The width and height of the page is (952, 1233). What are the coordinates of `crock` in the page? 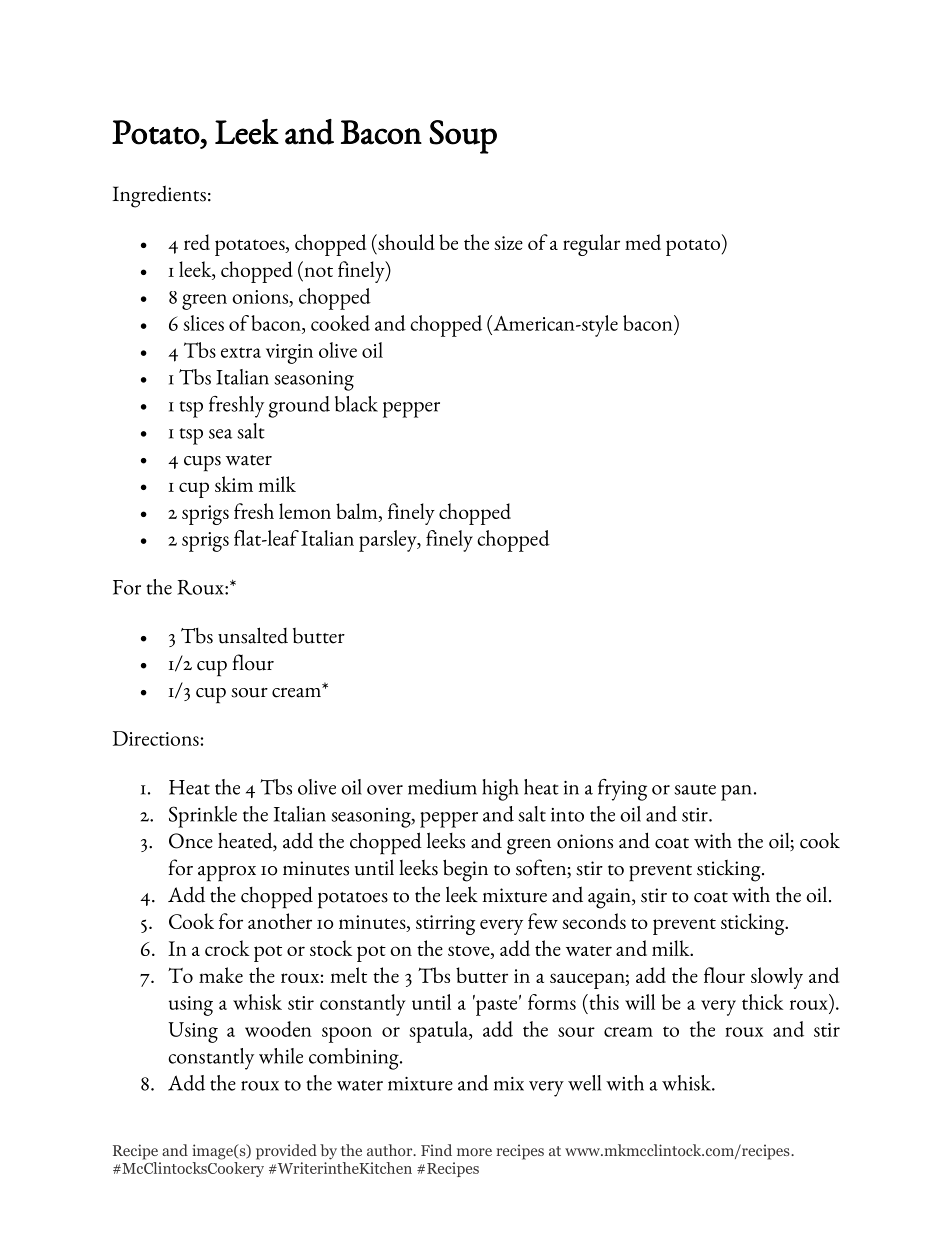 It's located at (227, 948).
